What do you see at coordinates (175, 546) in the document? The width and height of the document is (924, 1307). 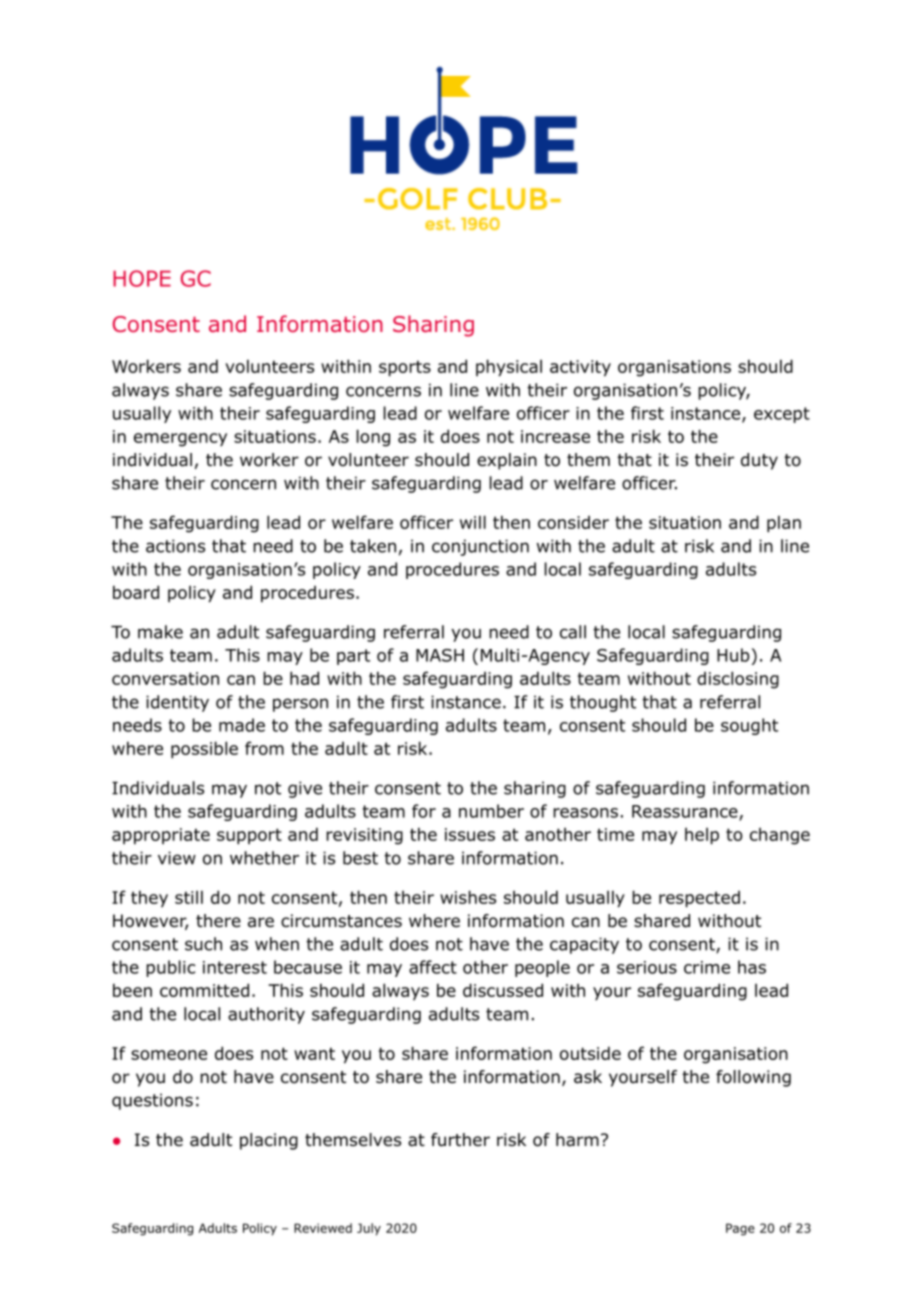 I see `actions` at bounding box center [175, 546].
